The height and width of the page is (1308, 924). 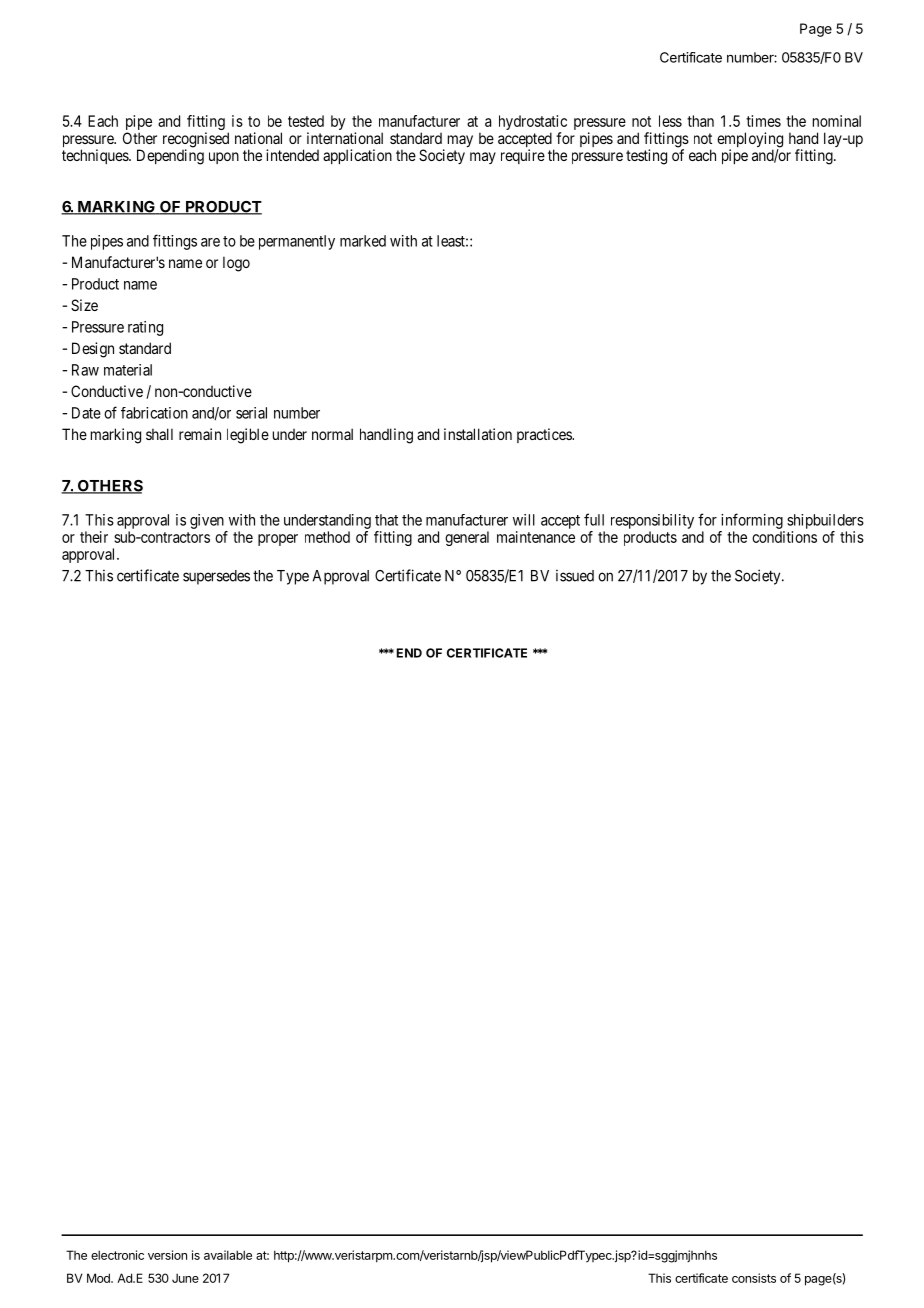 What do you see at coordinates (228, 1255) in the page?
I see `available` at bounding box center [228, 1255].
